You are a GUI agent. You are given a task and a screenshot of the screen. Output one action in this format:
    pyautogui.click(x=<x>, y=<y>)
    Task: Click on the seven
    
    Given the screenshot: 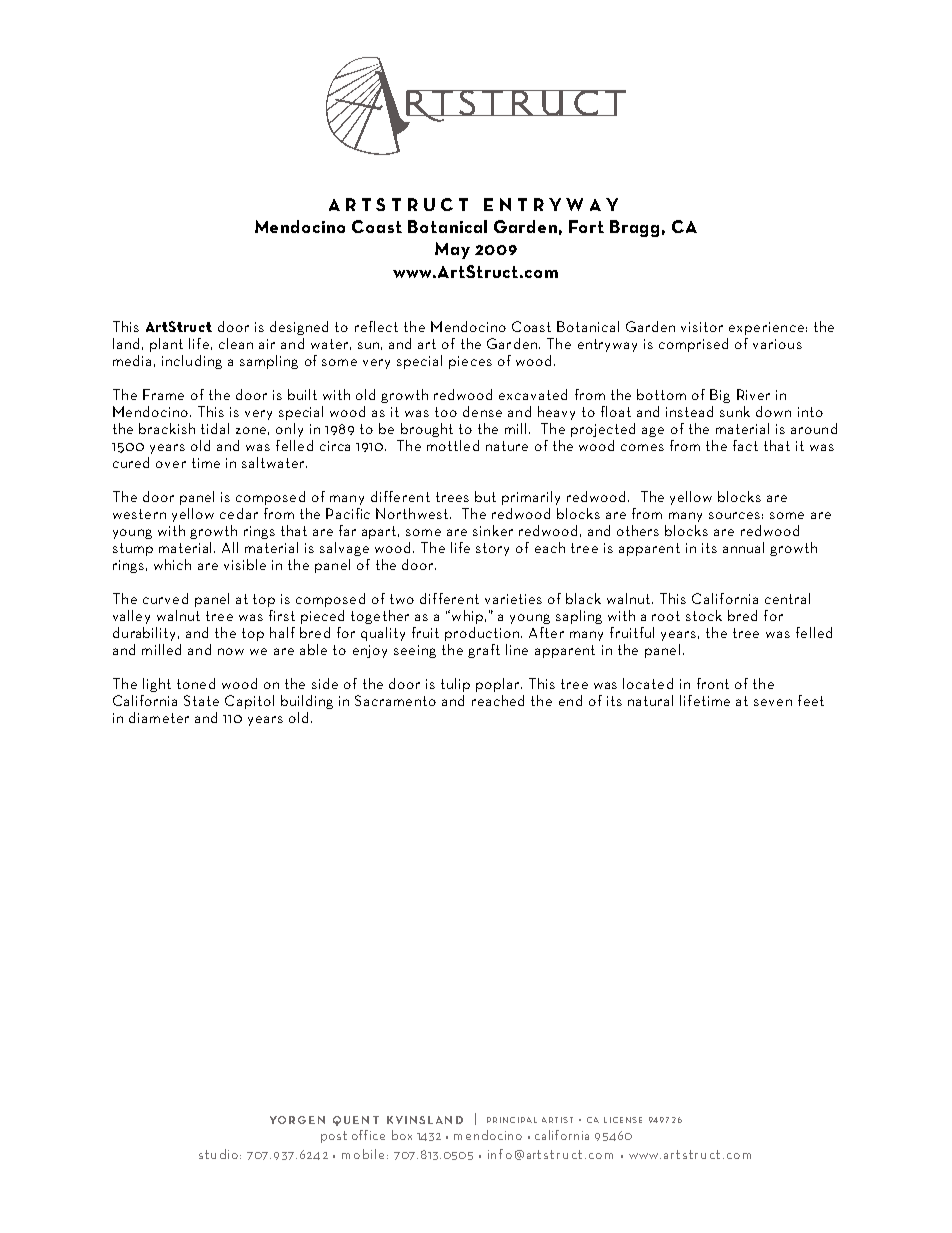 What is the action you would take?
    pyautogui.click(x=773, y=702)
